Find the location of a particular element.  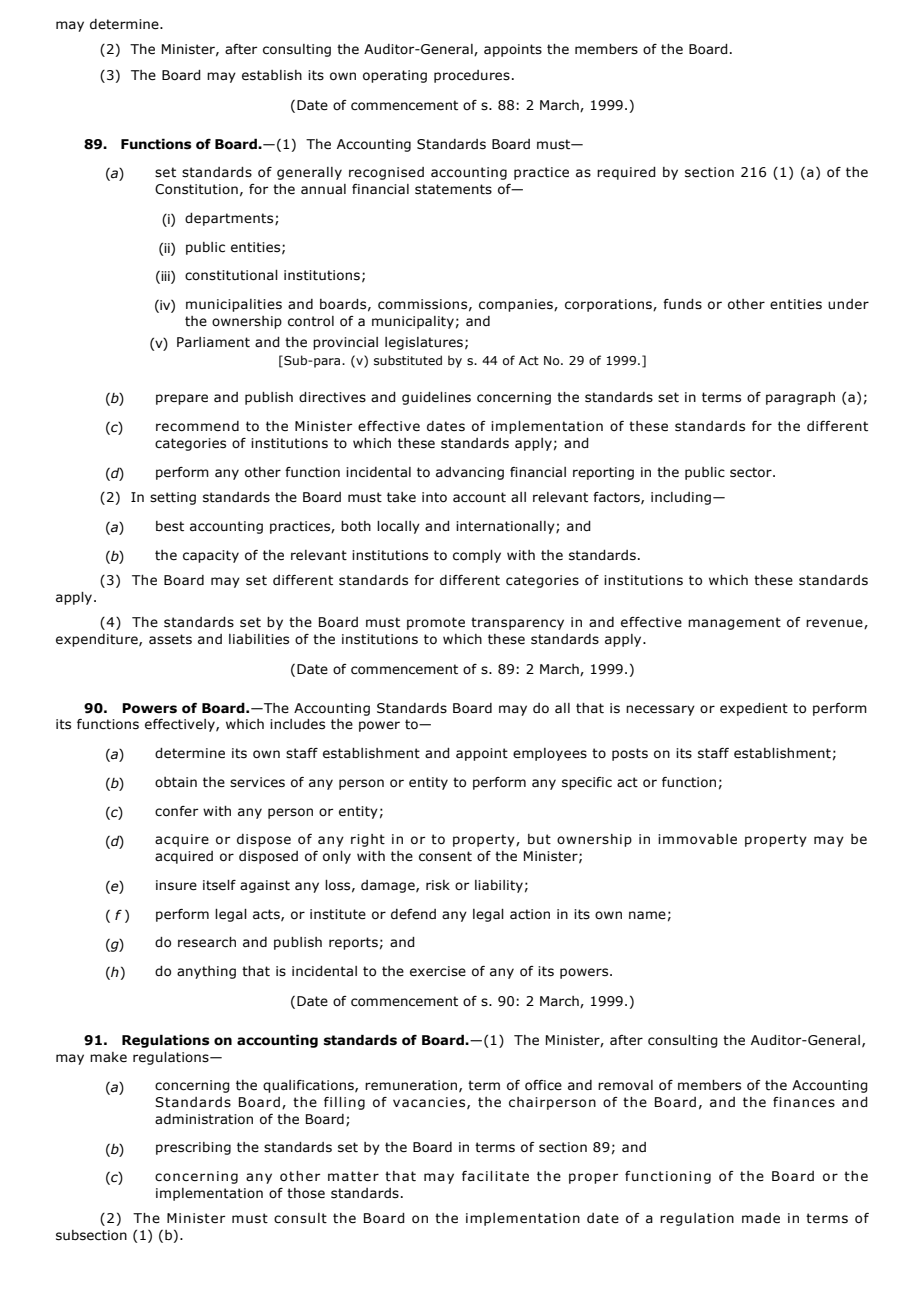

research is located at coordinates (207, 942).
